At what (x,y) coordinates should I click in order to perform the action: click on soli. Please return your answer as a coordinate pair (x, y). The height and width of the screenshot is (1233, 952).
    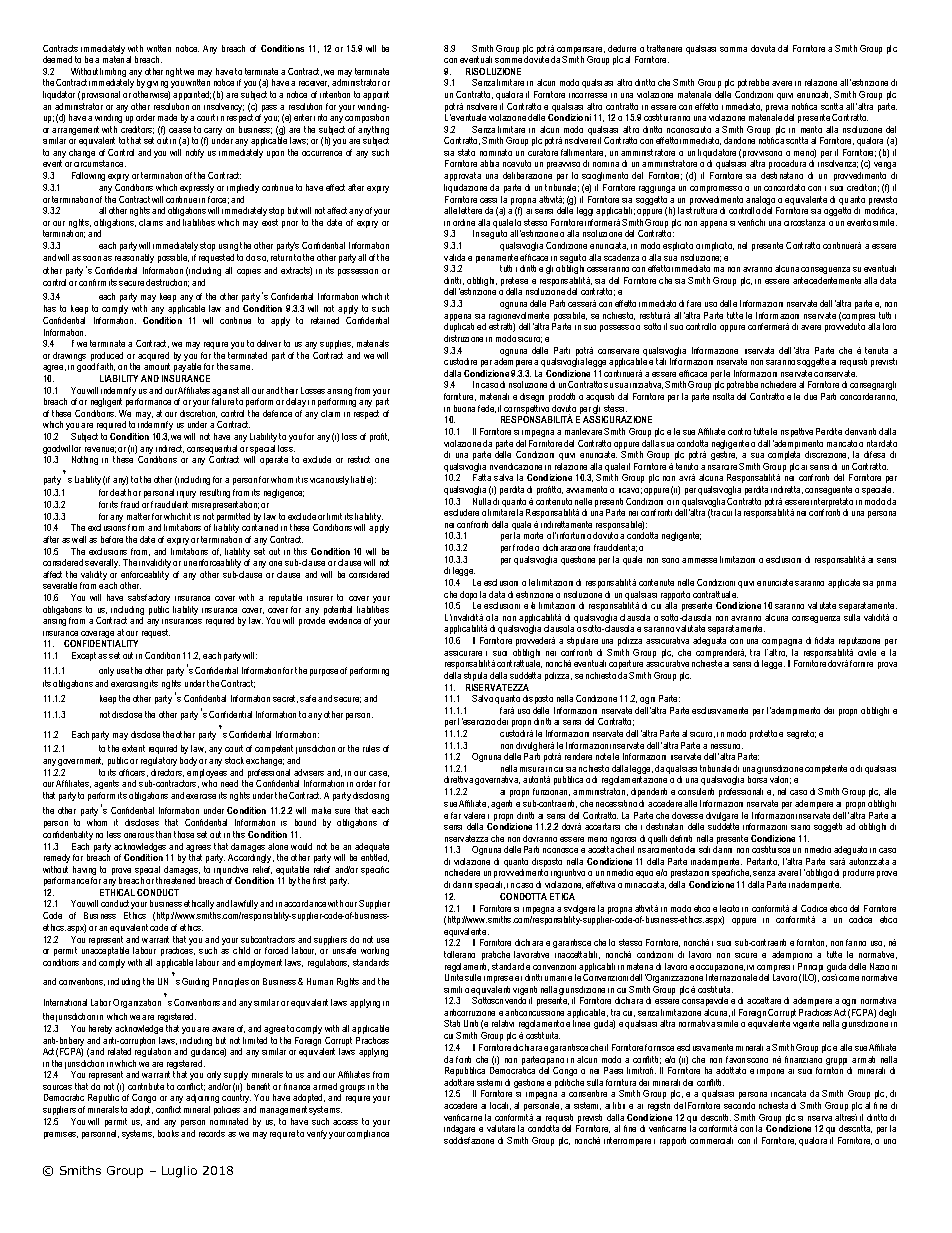
    Looking at the image, I should click on (704, 849).
